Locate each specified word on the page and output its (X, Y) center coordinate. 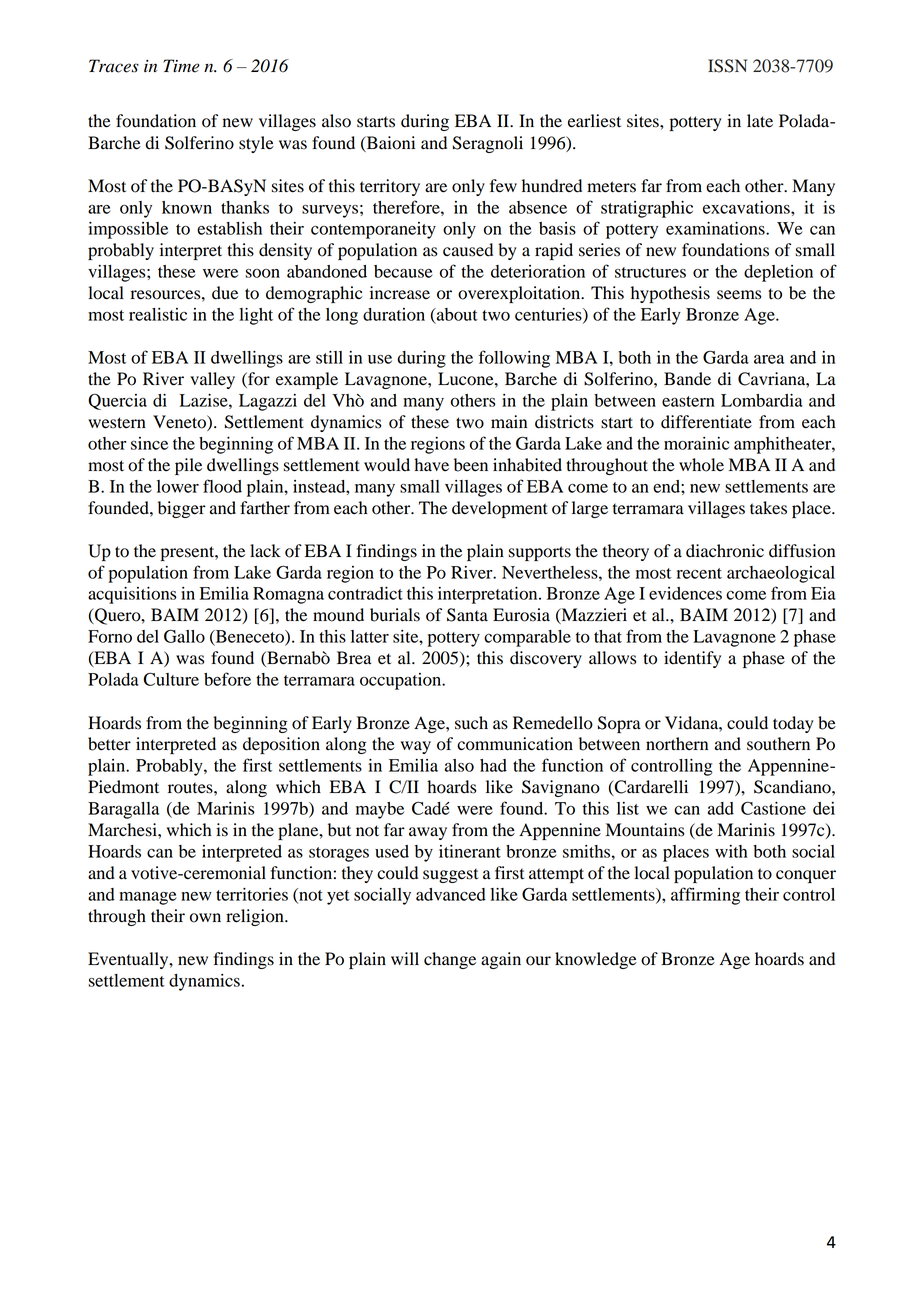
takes (768, 508)
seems (739, 295)
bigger (182, 509)
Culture (171, 679)
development (500, 509)
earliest (594, 121)
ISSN (727, 66)
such (471, 723)
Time (181, 66)
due (225, 293)
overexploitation (520, 294)
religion (256, 917)
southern (778, 744)
